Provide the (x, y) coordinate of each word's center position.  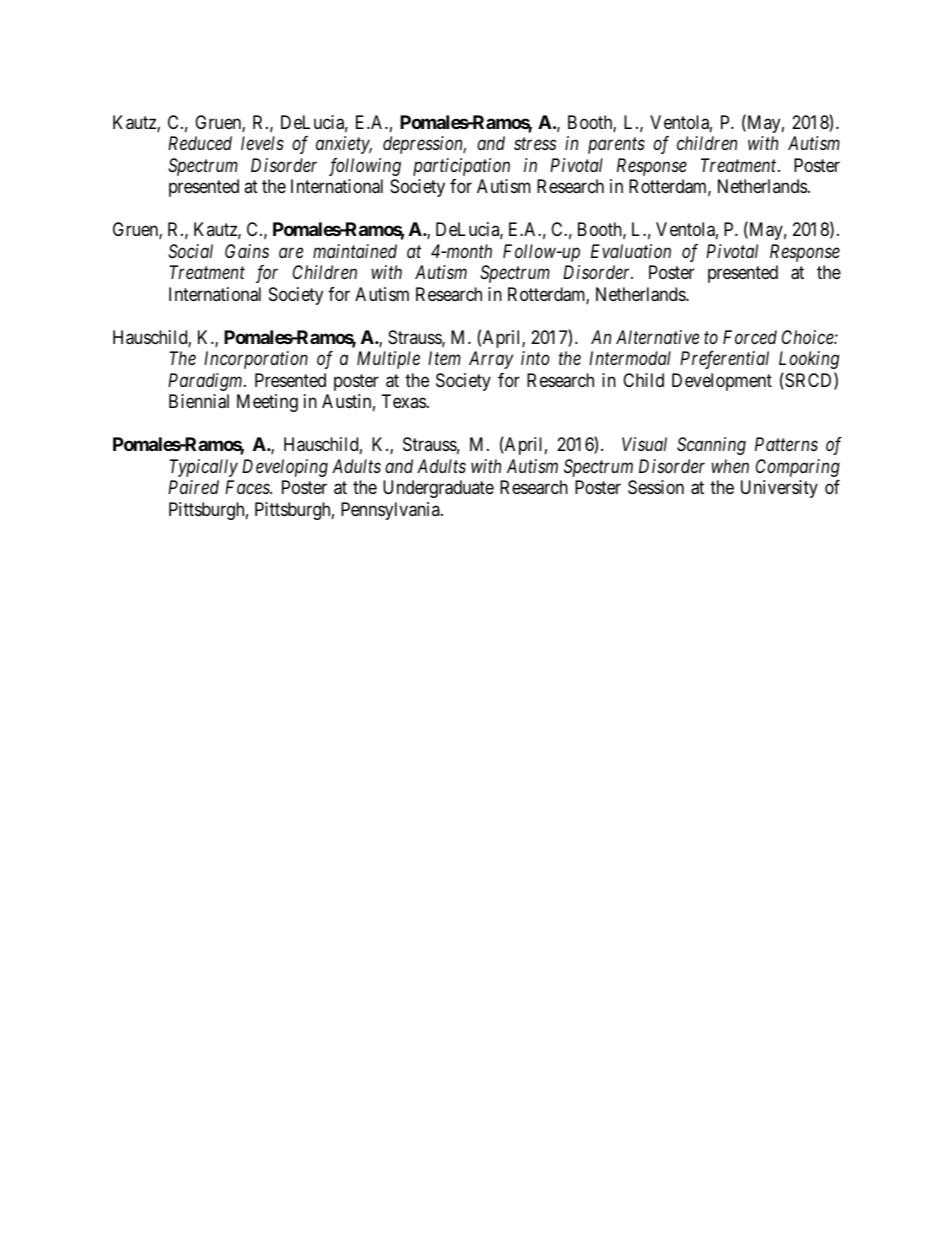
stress (535, 144)
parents (616, 146)
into (535, 358)
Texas (404, 401)
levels (262, 143)
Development (722, 382)
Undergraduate (438, 489)
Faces (248, 487)
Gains (247, 251)
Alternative (657, 337)
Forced (750, 337)
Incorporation (256, 360)
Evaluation (631, 251)
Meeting (267, 403)
